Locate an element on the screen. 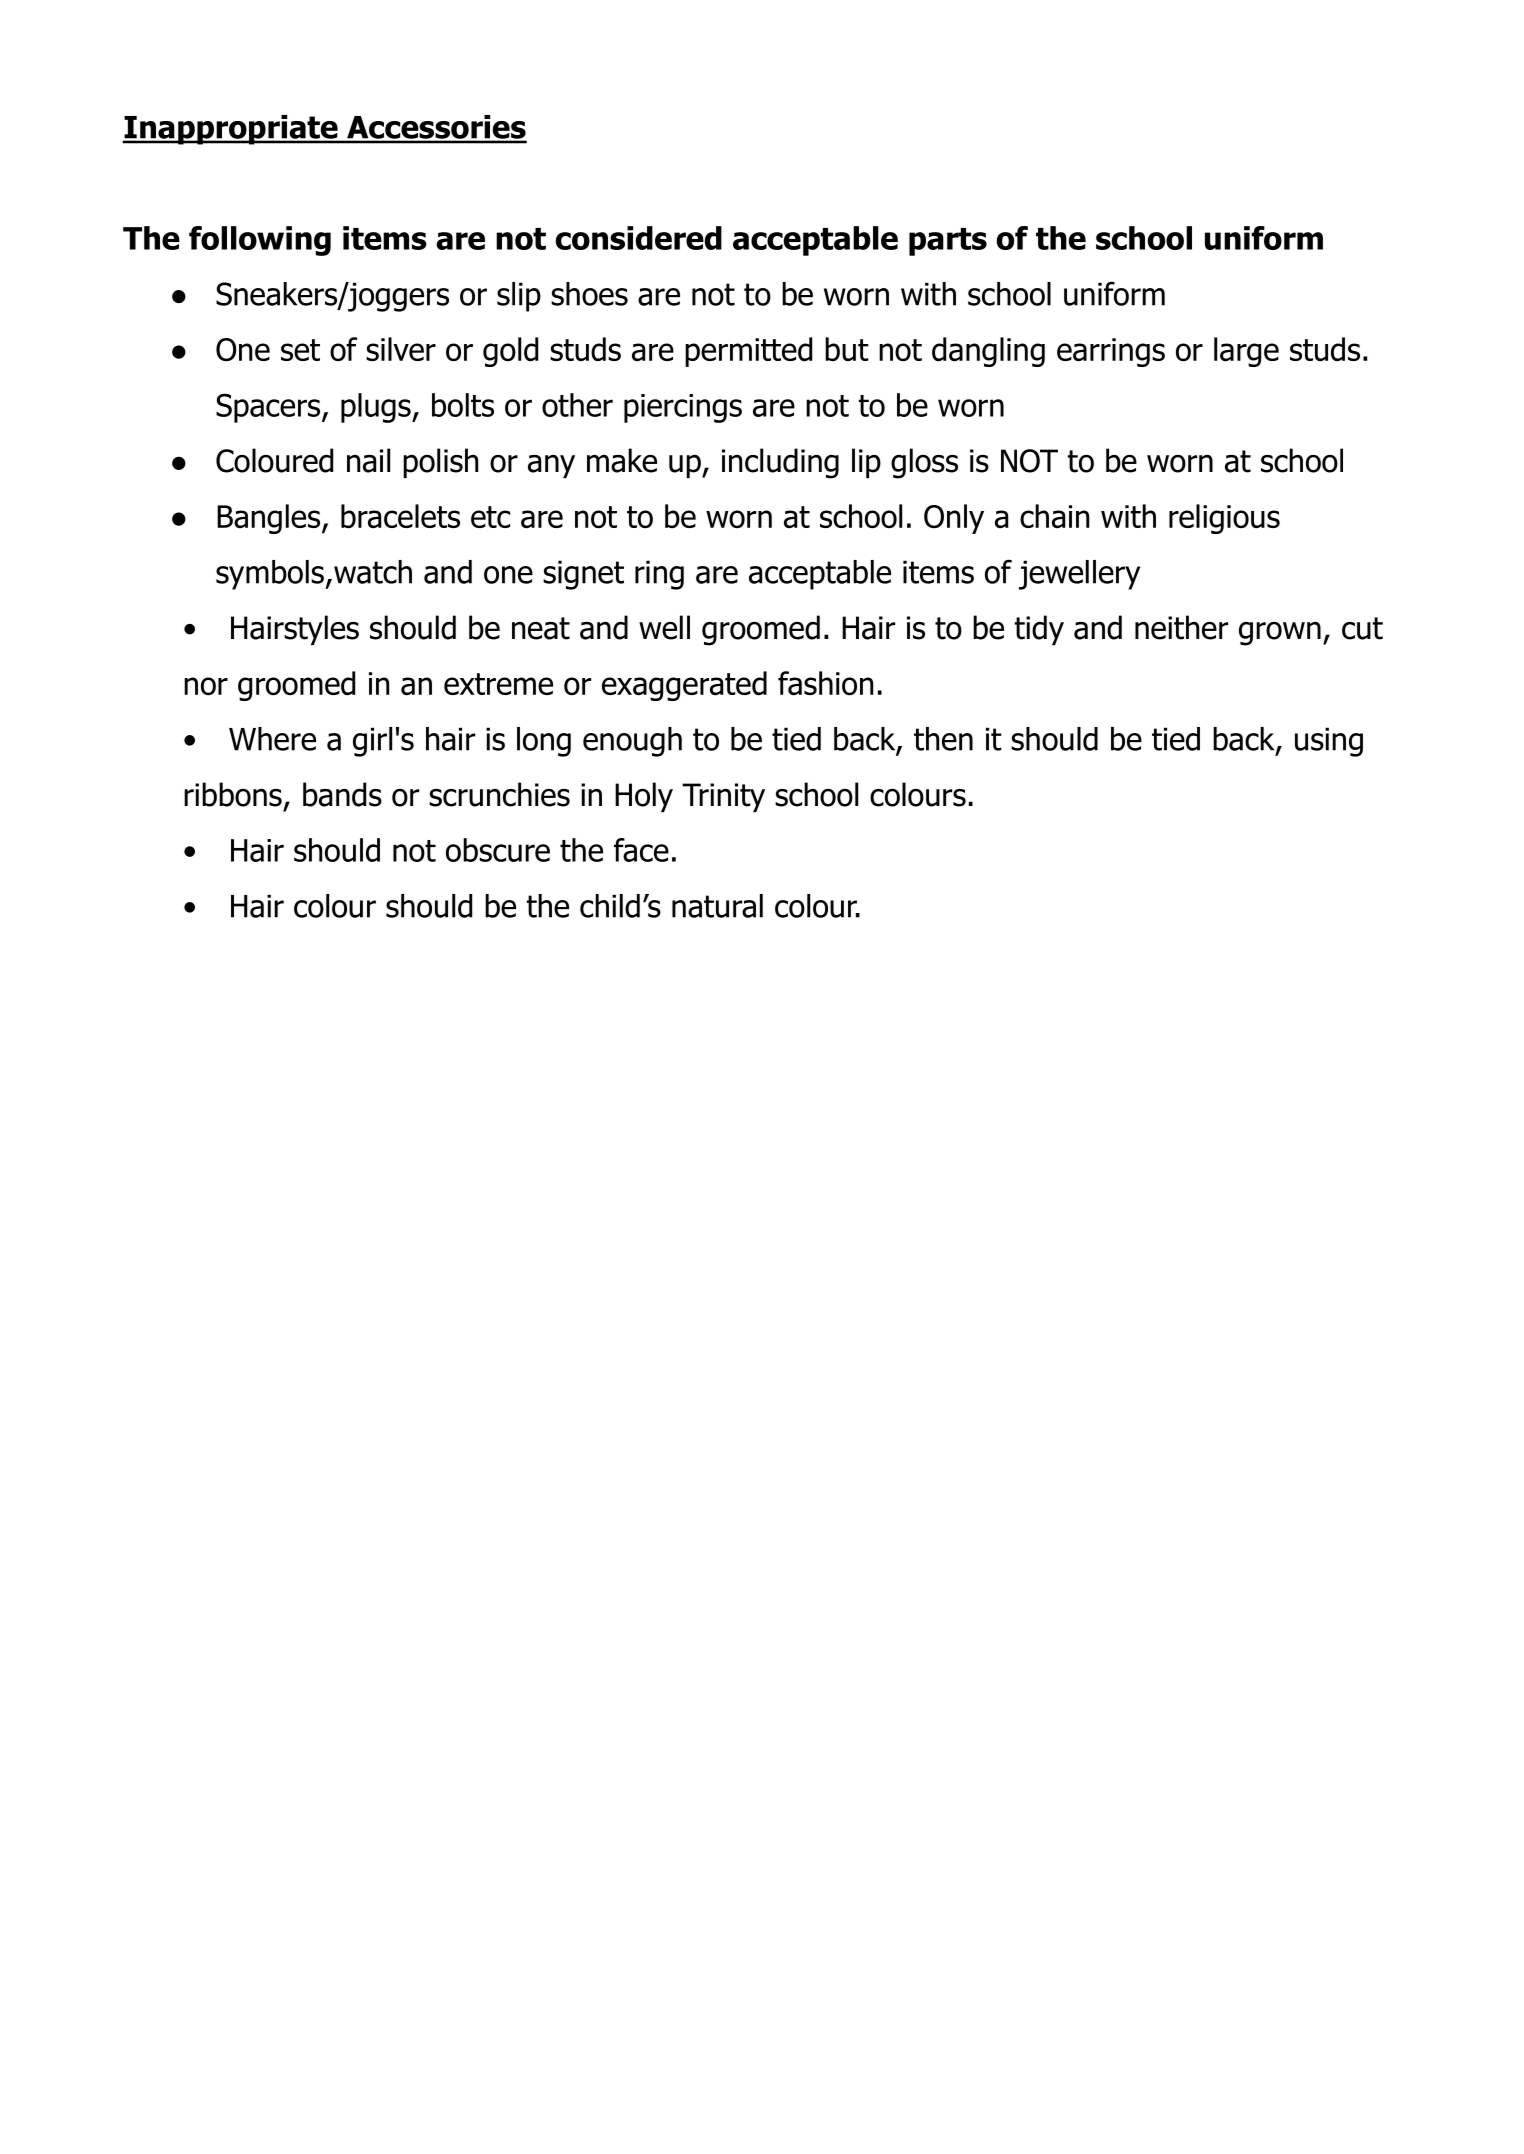 Image resolution: width=1524 pixels, height=2154 pixels. considered is located at coordinates (639, 238).
